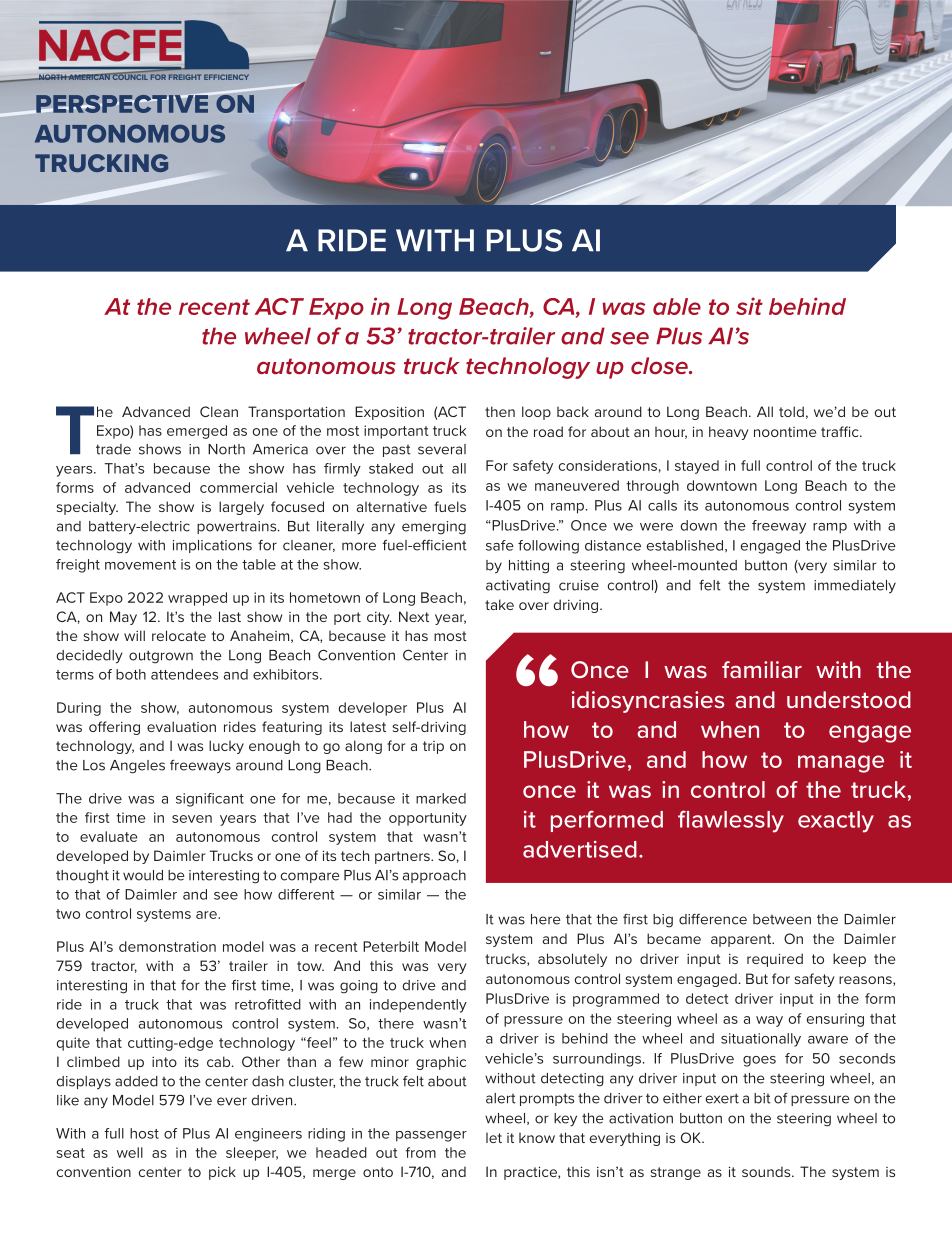 The width and height of the screenshot is (952, 1233). What do you see at coordinates (192, 819) in the screenshot?
I see `seven` at bounding box center [192, 819].
